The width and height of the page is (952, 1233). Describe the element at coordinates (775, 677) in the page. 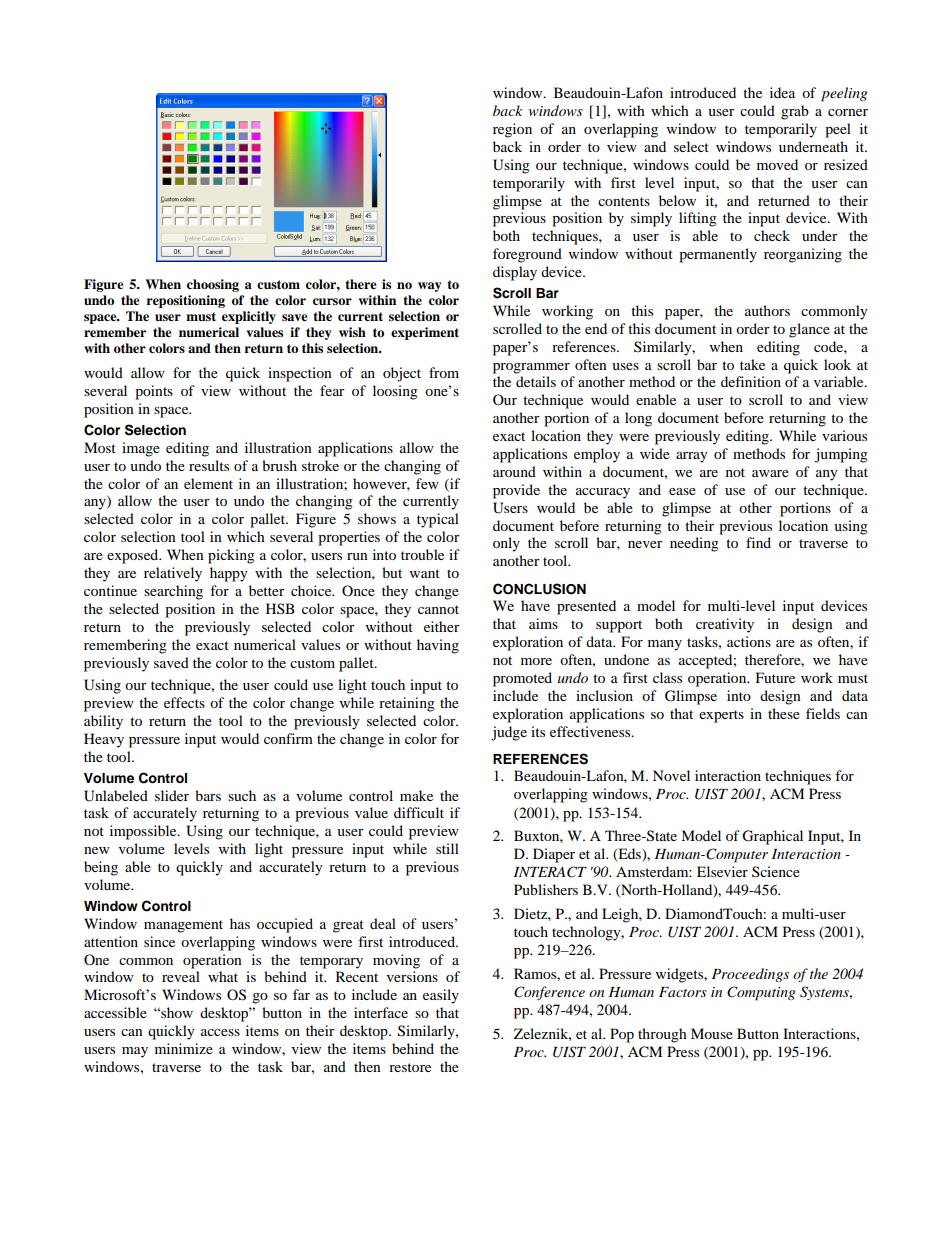

I see `Future` at that location.
